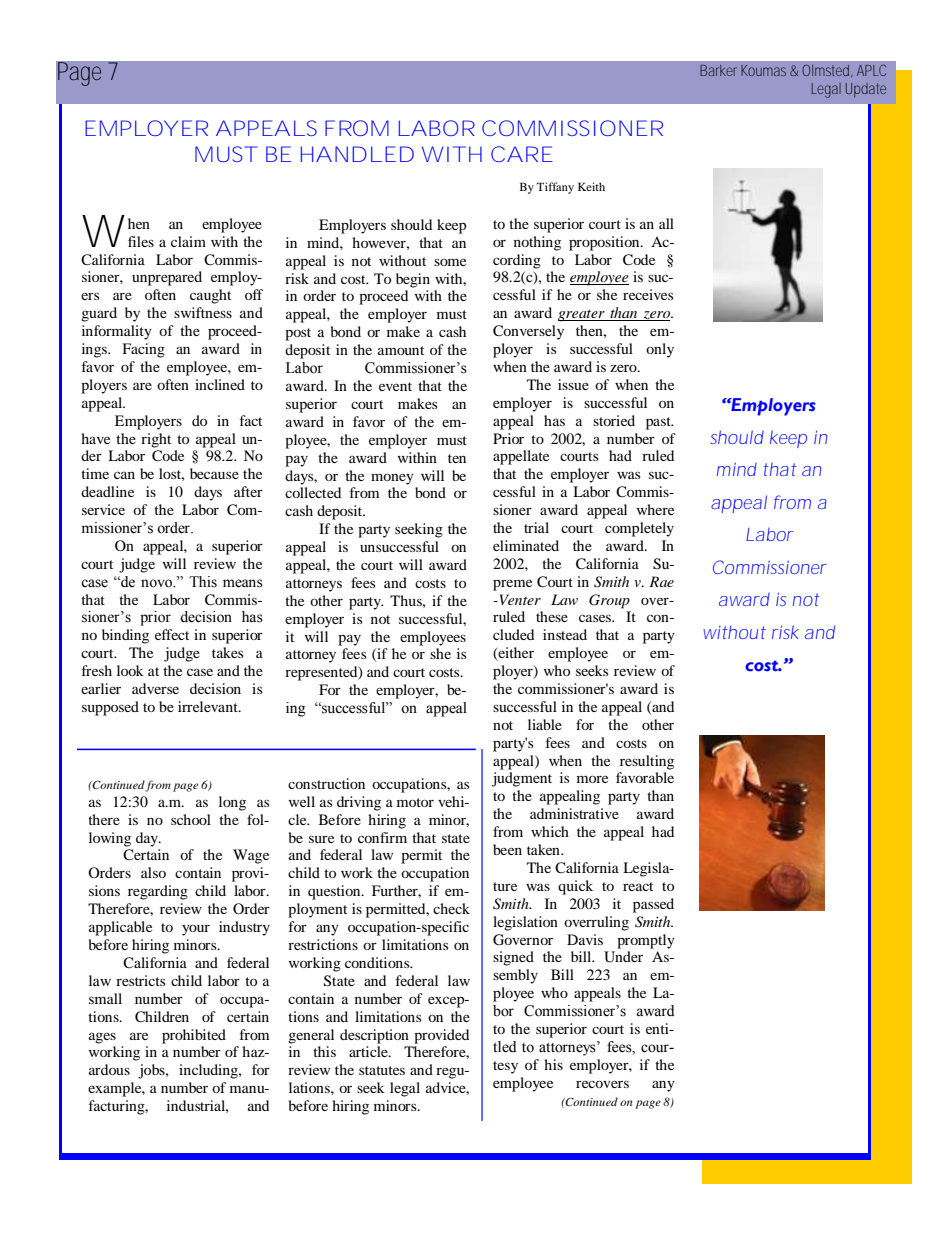  What do you see at coordinates (194, 1036) in the screenshot?
I see `prohibited` at bounding box center [194, 1036].
